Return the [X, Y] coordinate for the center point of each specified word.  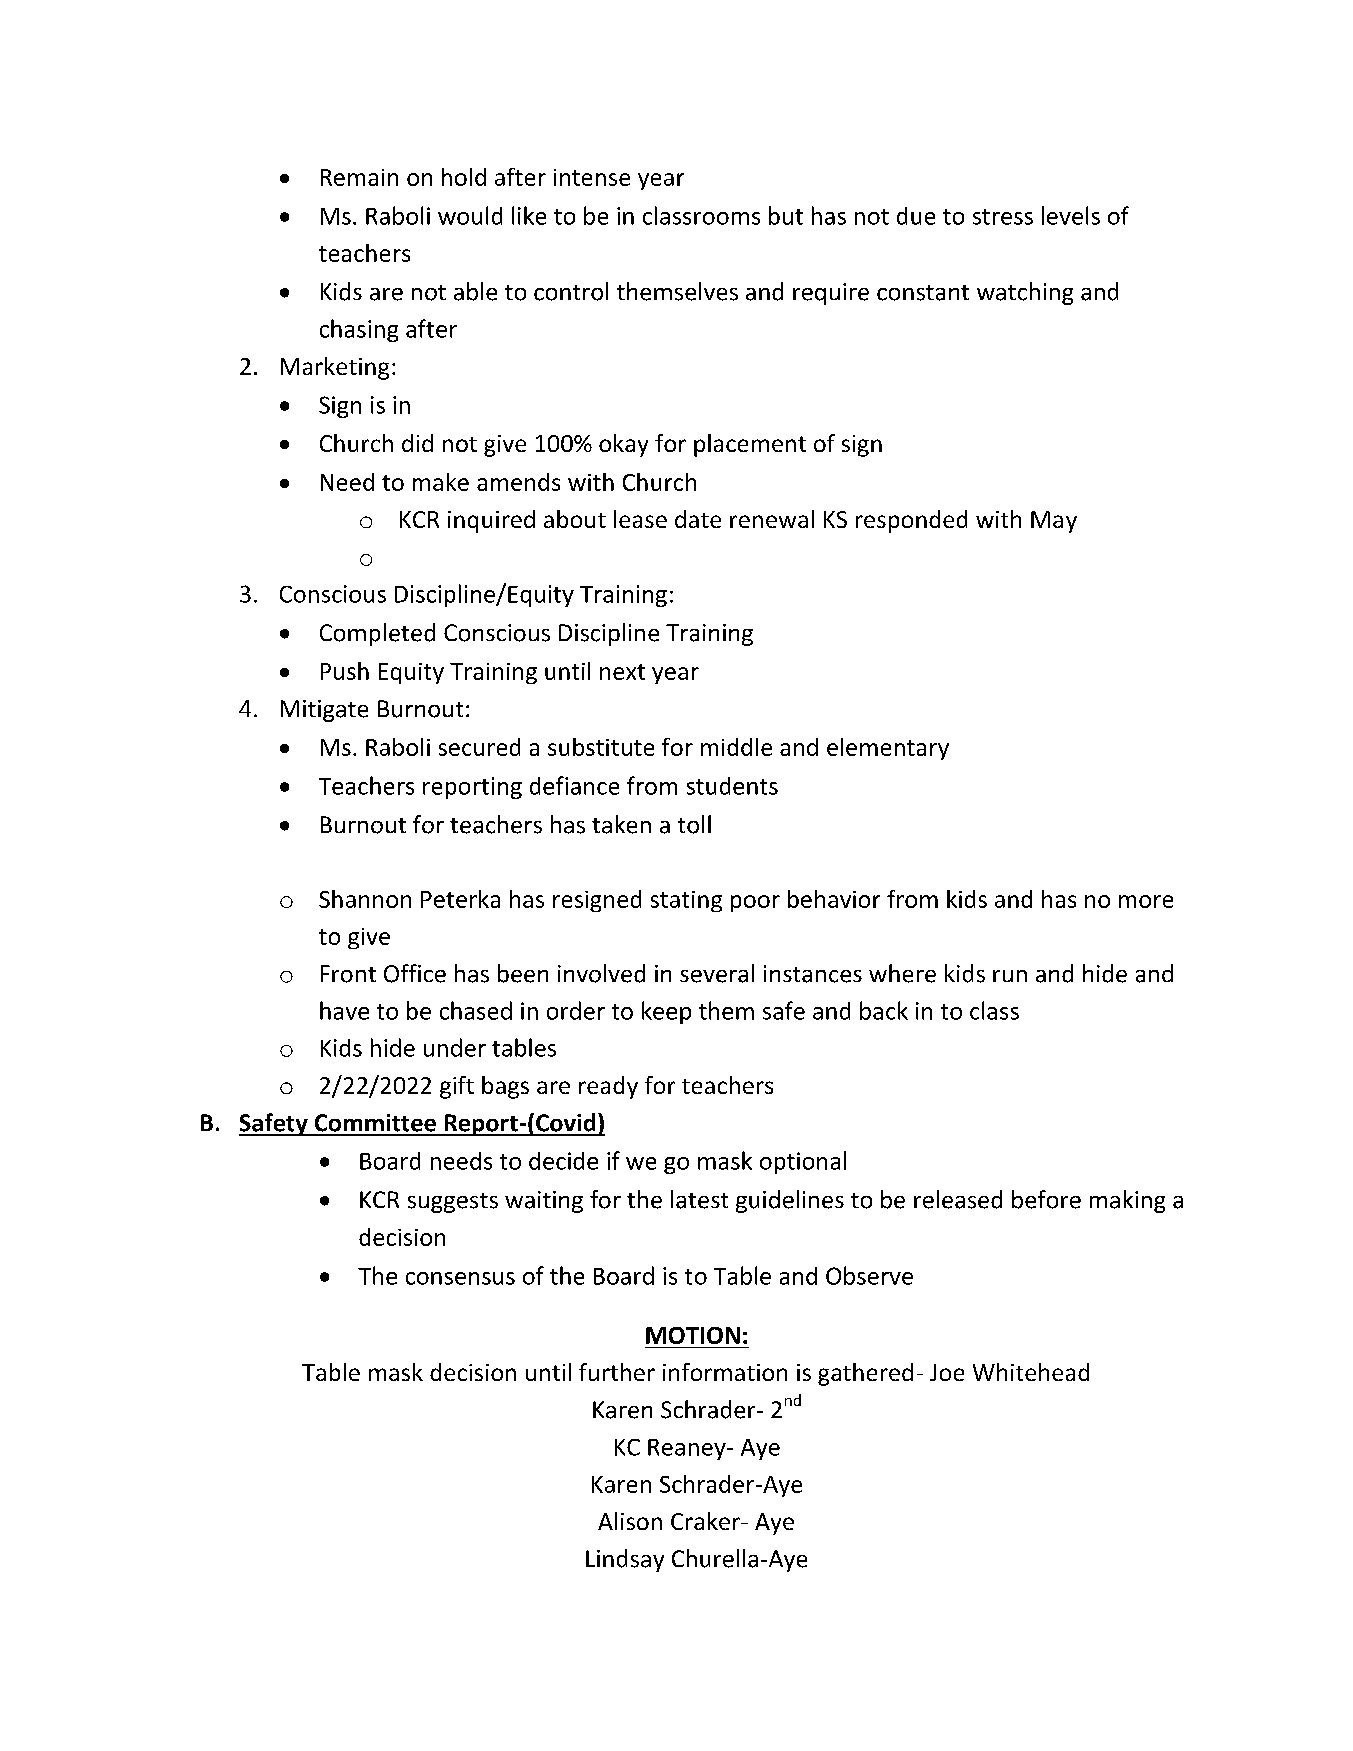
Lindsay [625, 1560]
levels [1071, 215]
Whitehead [1031, 1372]
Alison [630, 1521]
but [786, 215]
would [470, 215]
